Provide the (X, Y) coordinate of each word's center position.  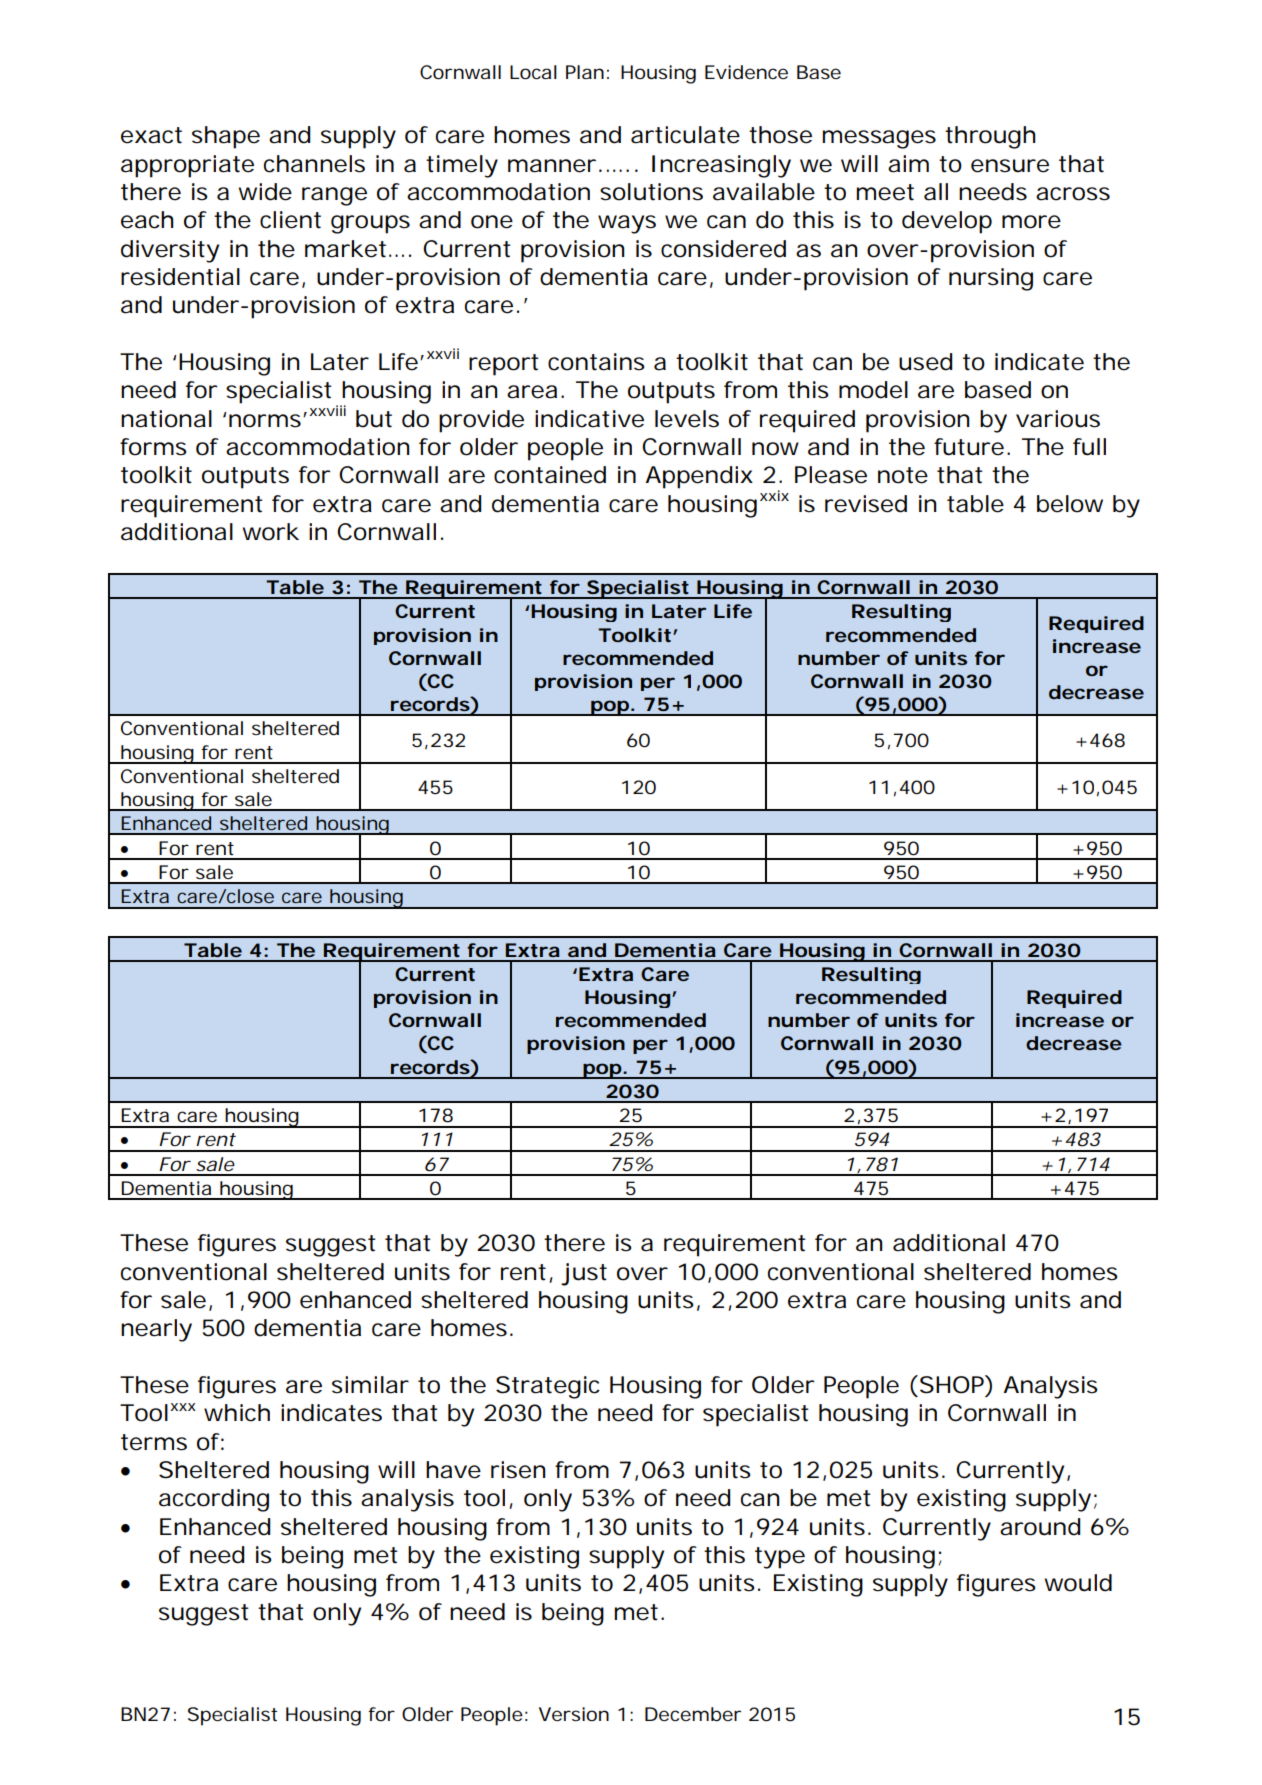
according (214, 1500)
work (271, 532)
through (990, 137)
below (1070, 504)
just (584, 1274)
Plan (585, 72)
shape (226, 137)
